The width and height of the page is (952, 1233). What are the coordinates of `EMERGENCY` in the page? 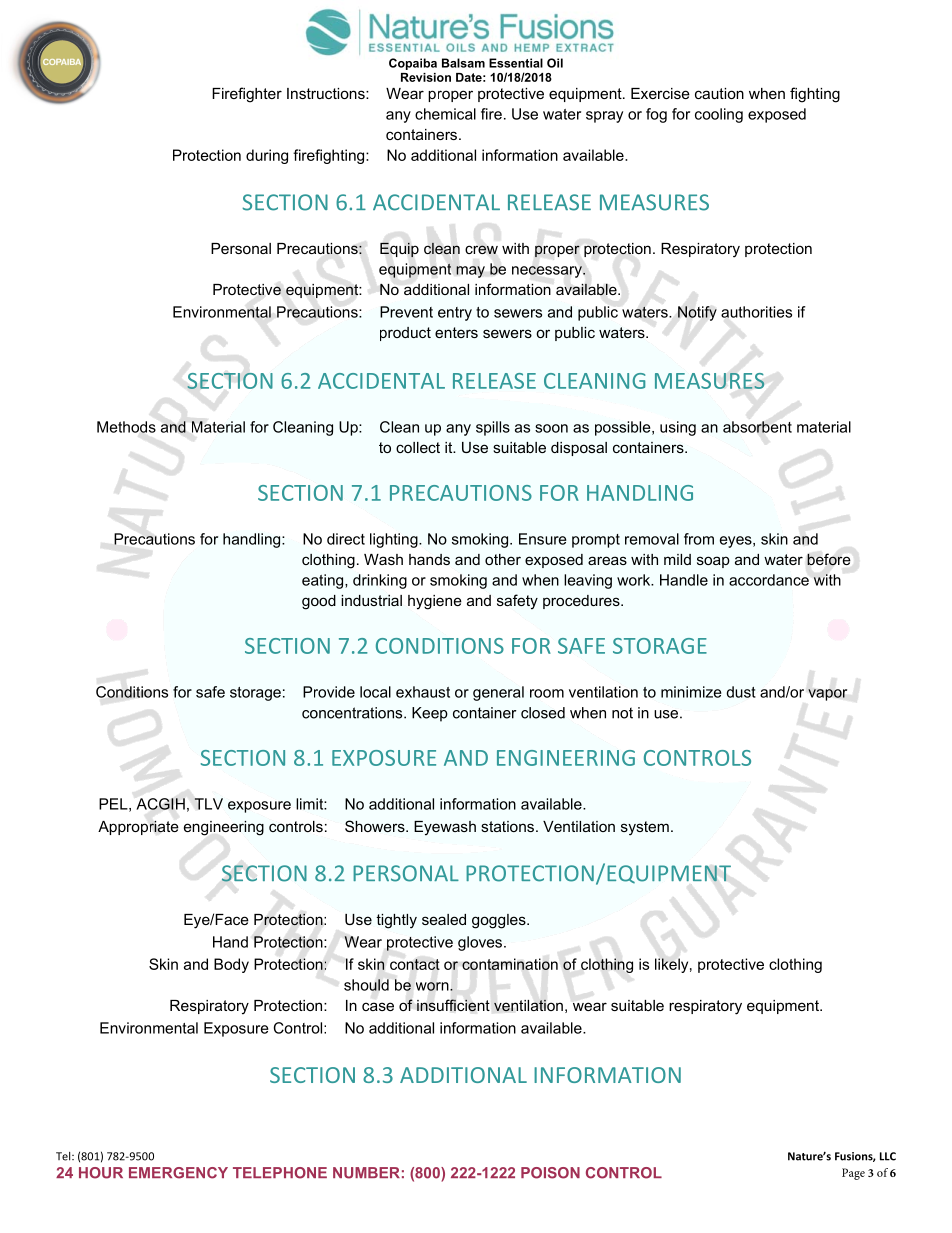 It's located at (178, 1173).
